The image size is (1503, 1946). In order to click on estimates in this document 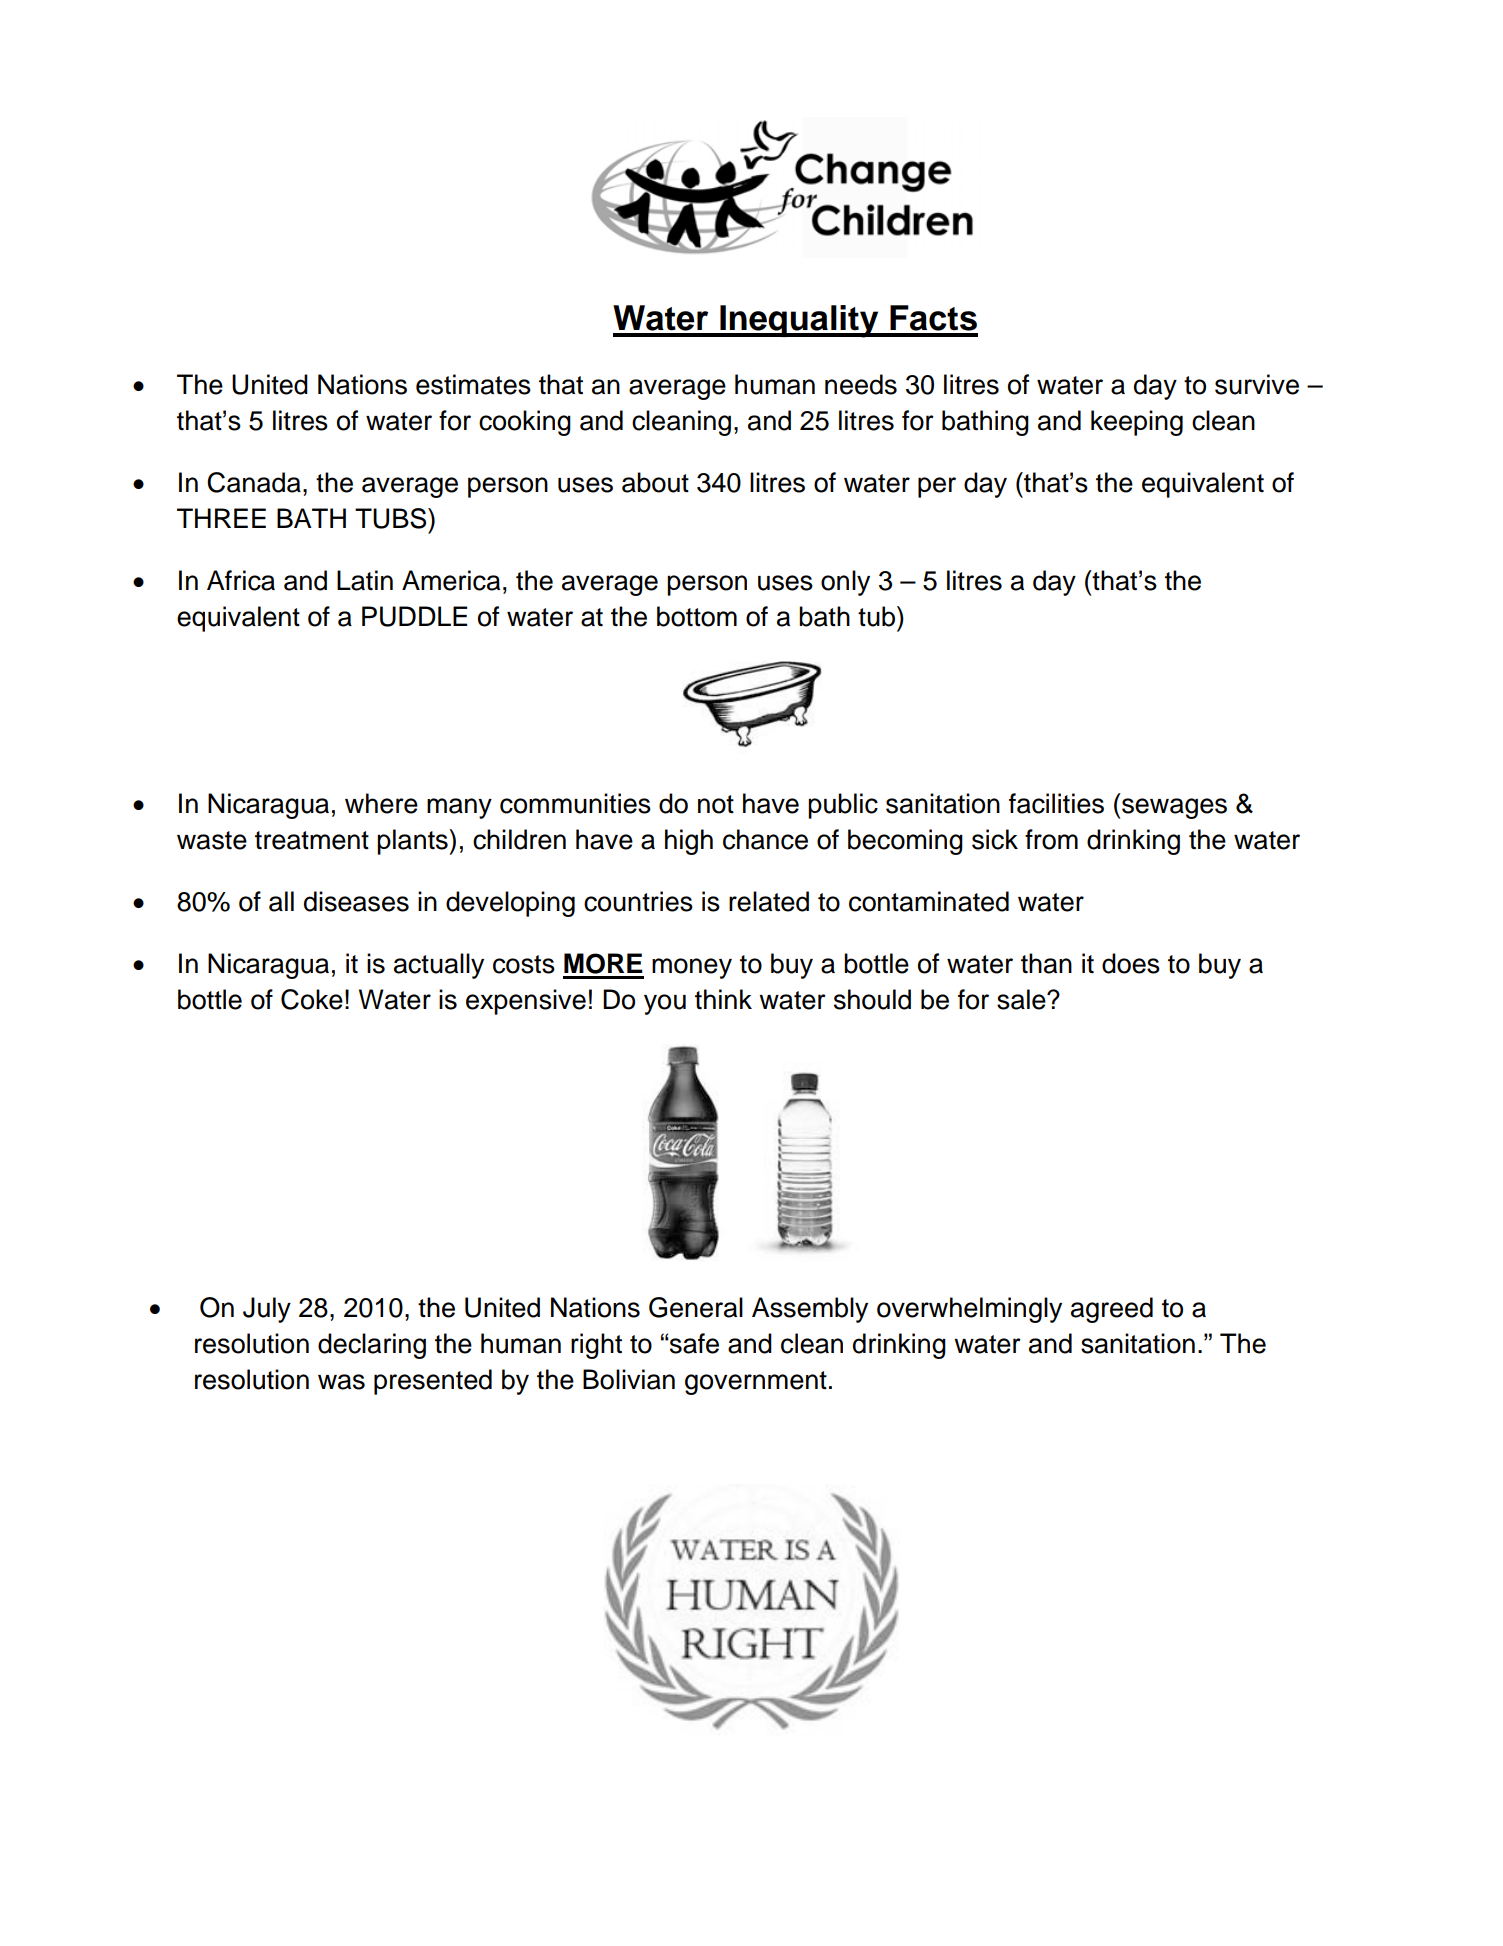, I will do `click(473, 384)`.
